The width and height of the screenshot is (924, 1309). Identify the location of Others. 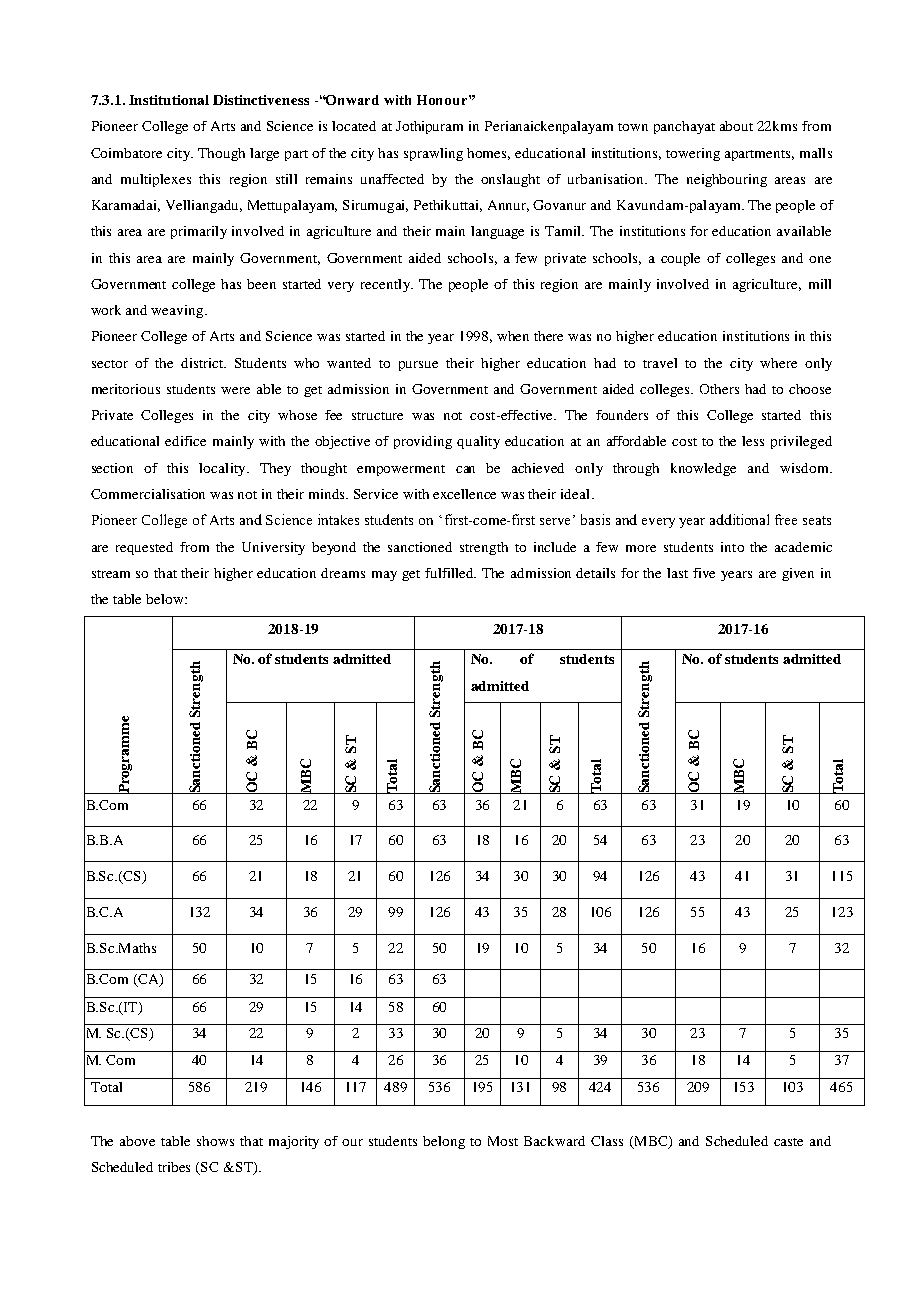
(719, 389).
